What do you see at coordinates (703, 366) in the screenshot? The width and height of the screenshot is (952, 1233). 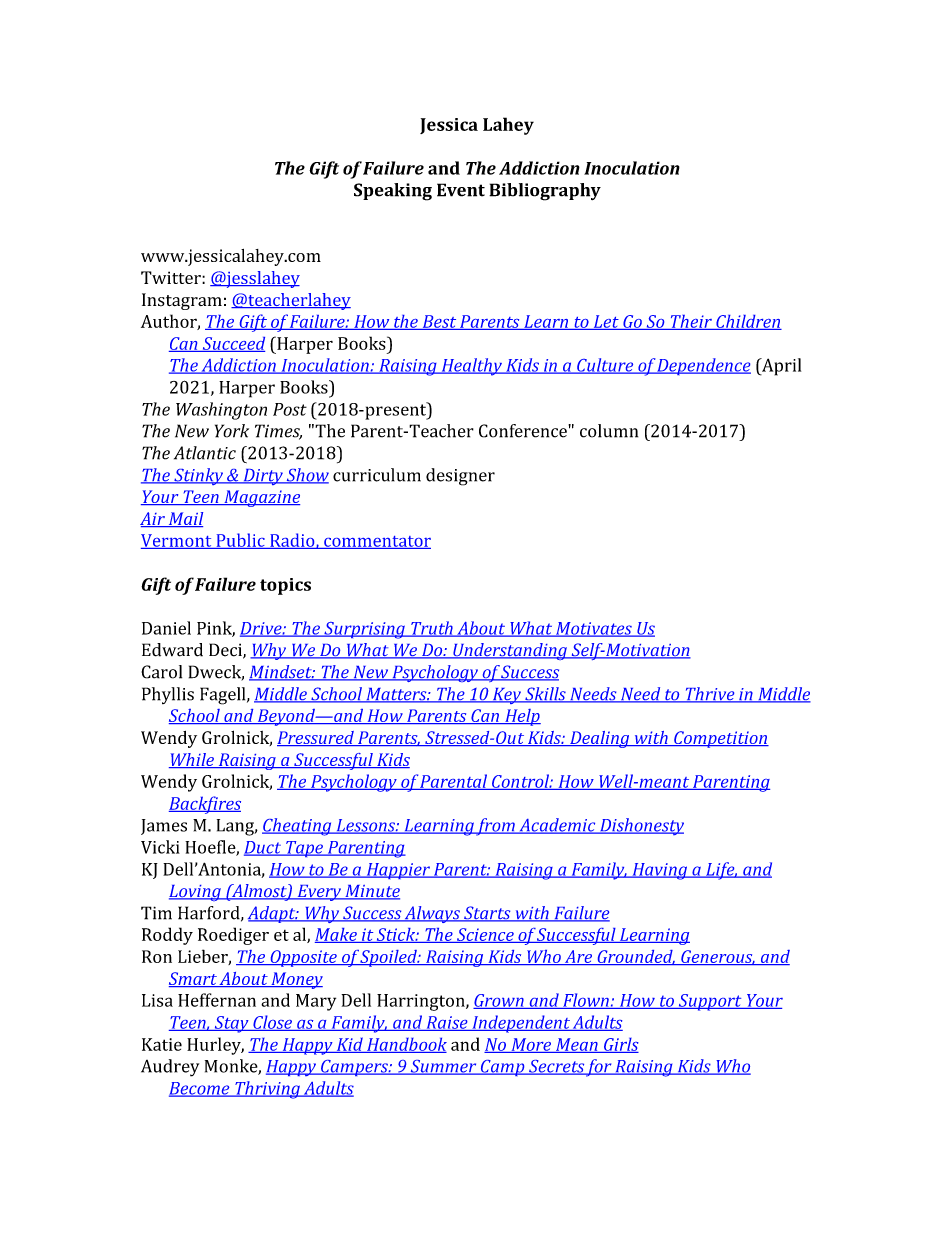 I see `Dependence` at bounding box center [703, 366].
